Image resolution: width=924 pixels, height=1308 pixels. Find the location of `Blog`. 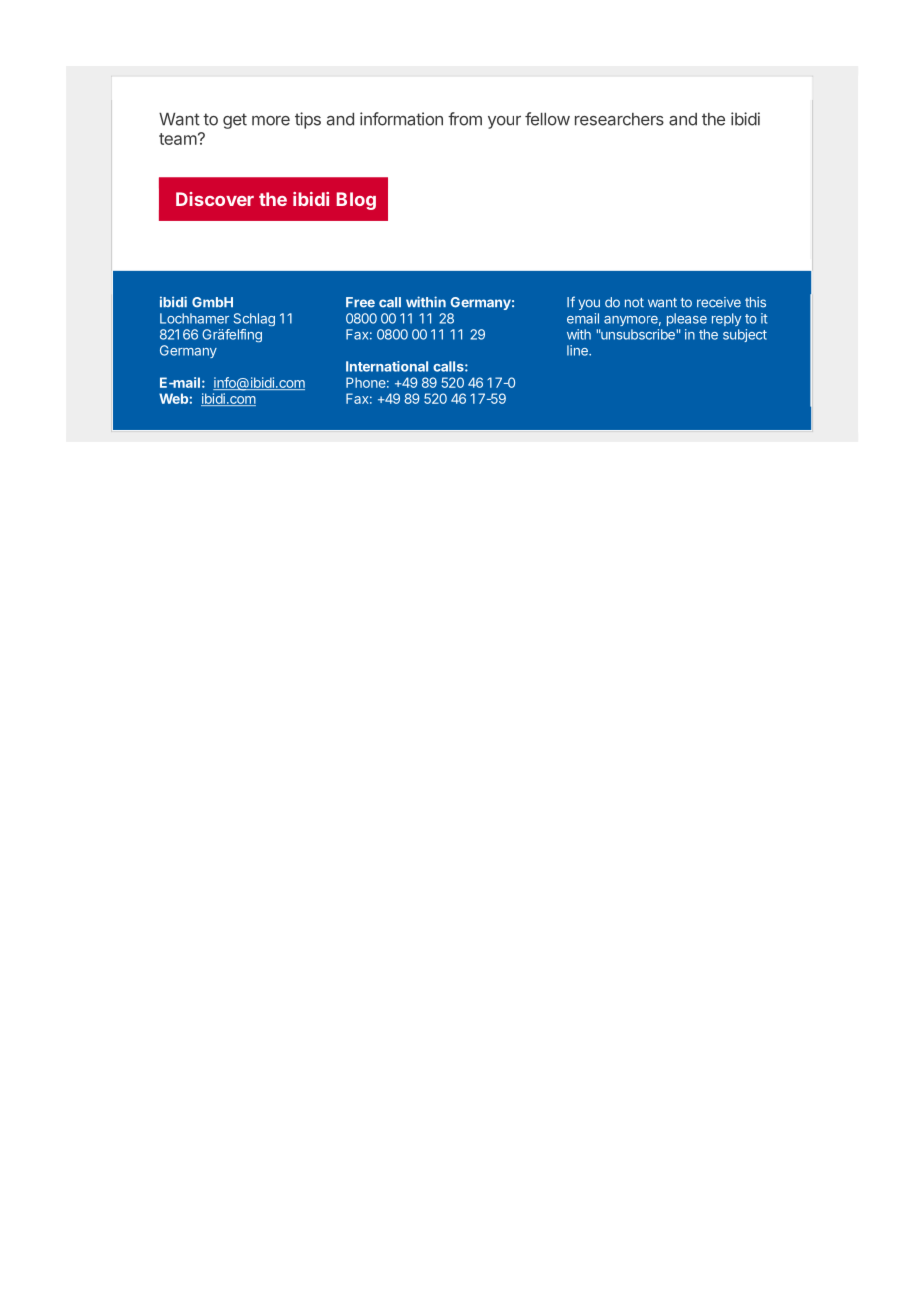

Blog is located at coordinates (356, 201).
